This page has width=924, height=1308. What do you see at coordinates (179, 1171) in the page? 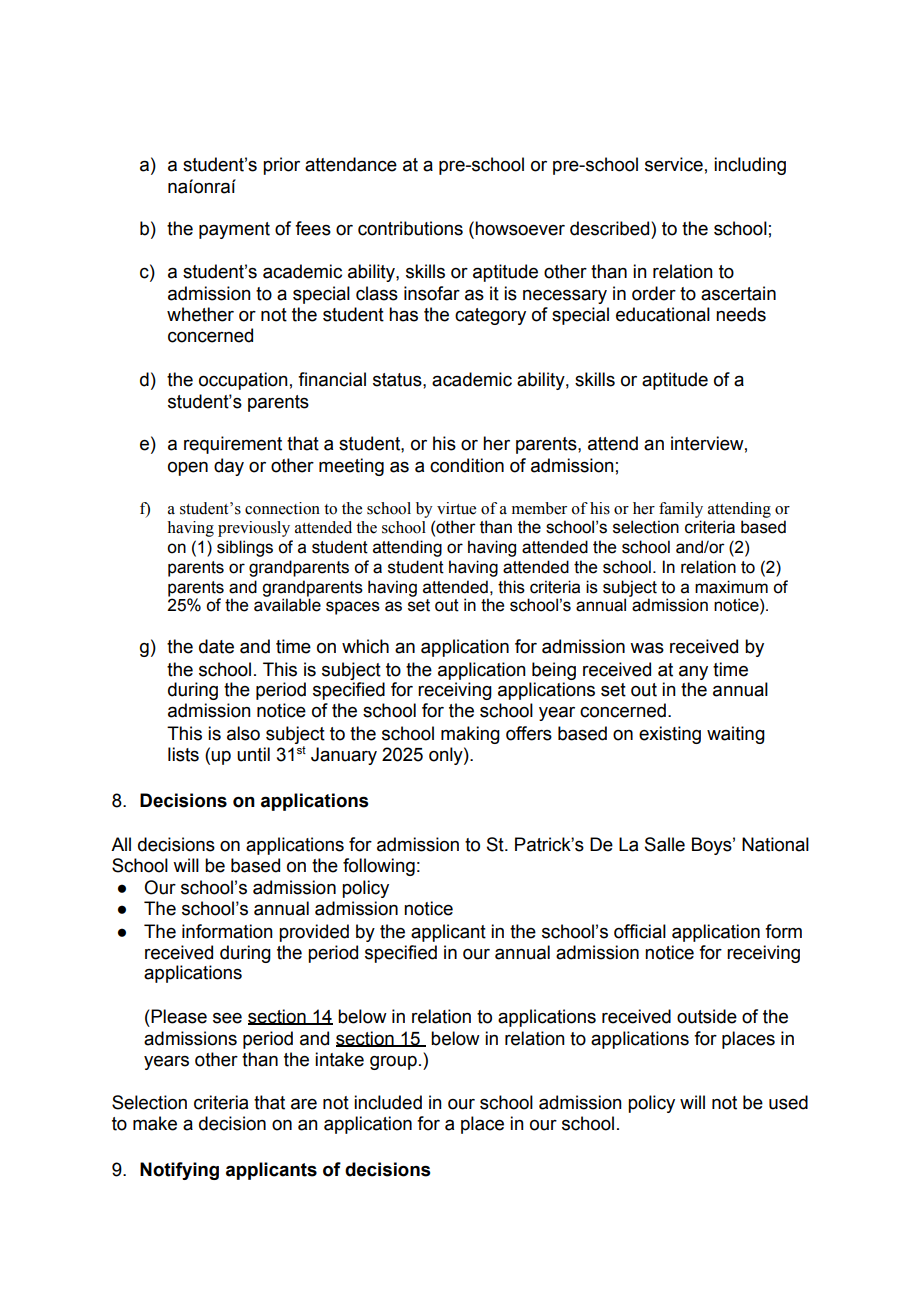
I see `Notifying` at bounding box center [179, 1171].
